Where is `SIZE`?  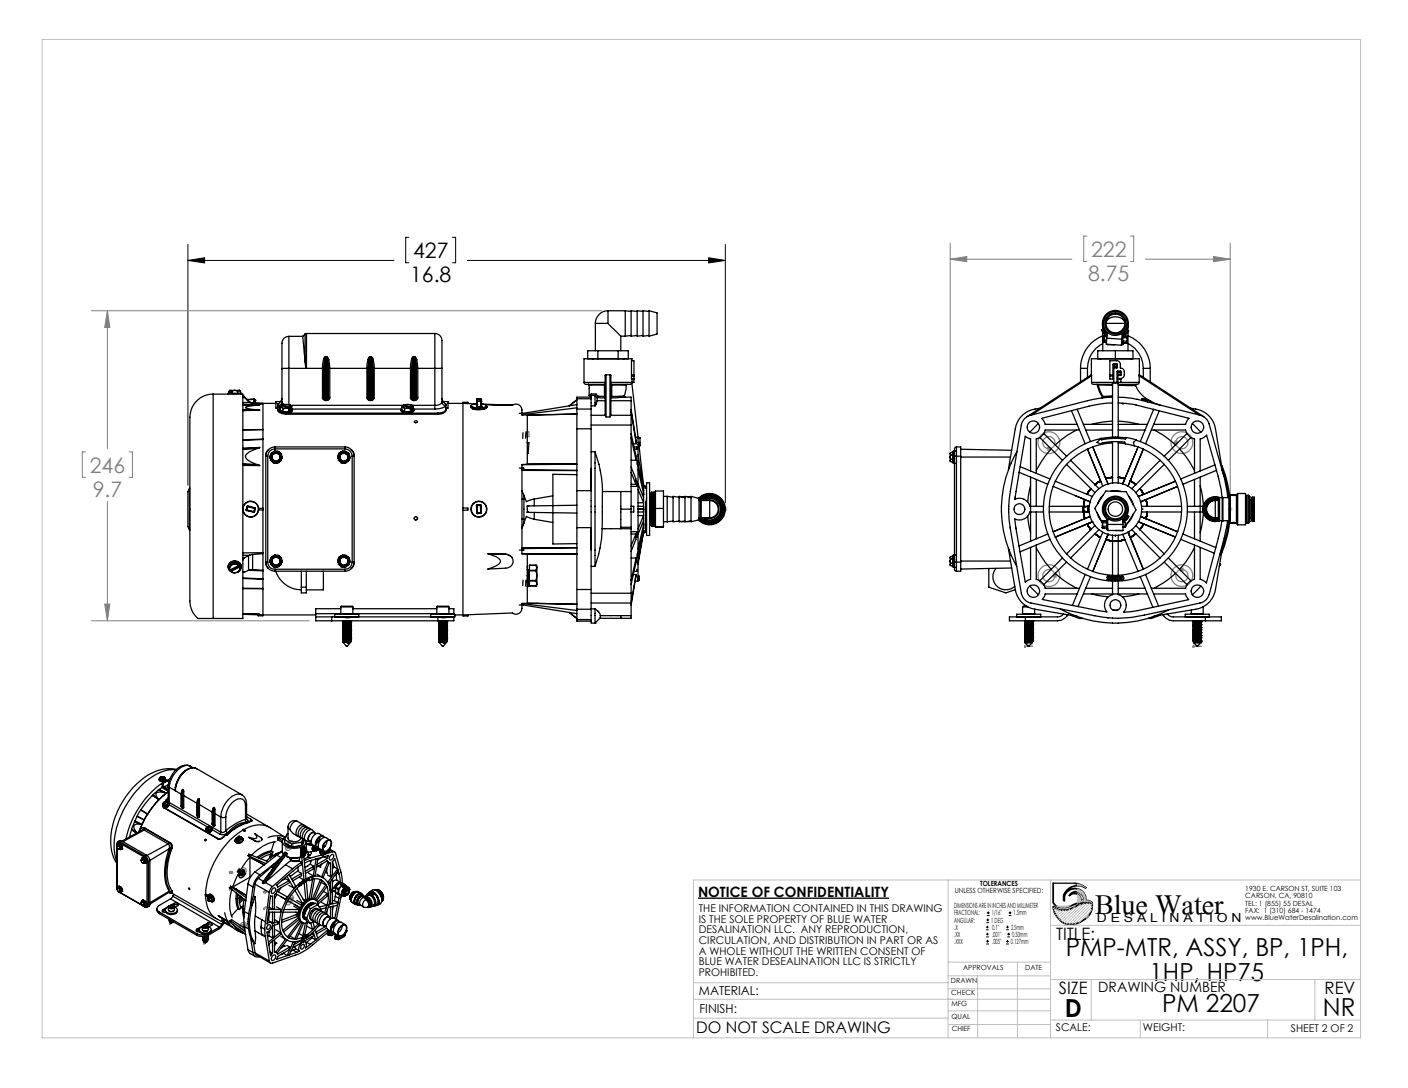
SIZE is located at coordinates (1073, 987).
